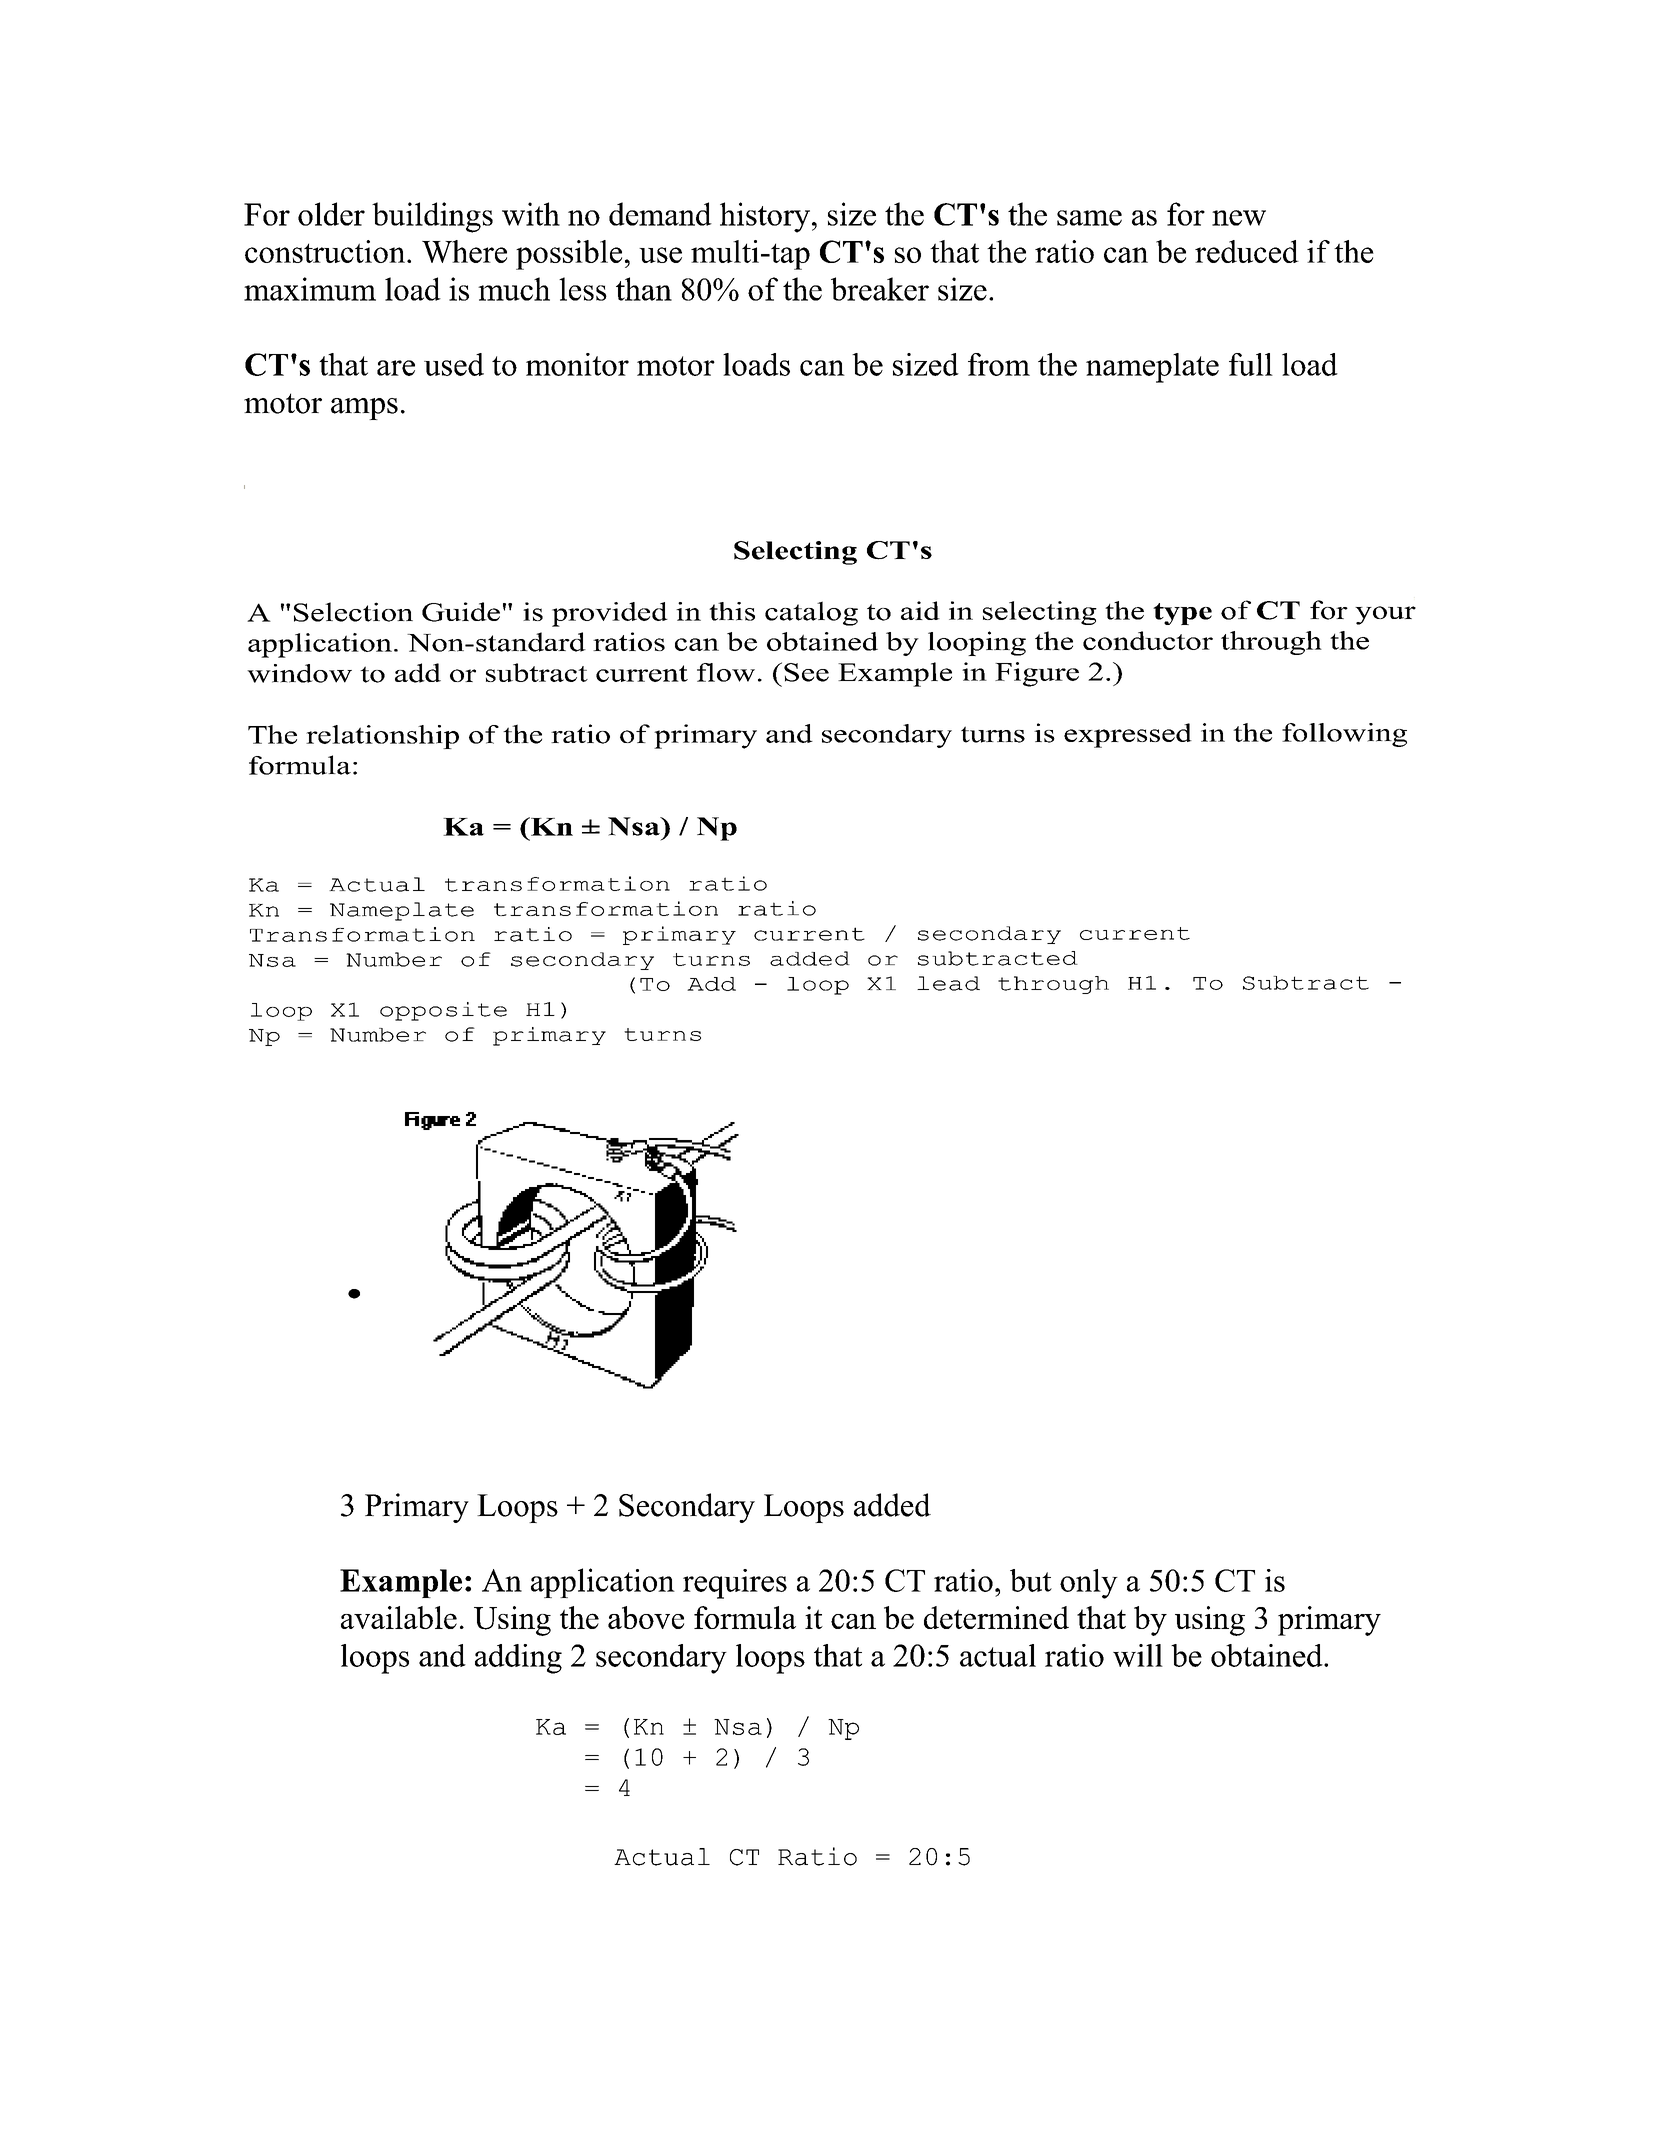 Image resolution: width=1660 pixels, height=2148 pixels. Describe the element at coordinates (399, 1617) in the screenshot. I see `available` at that location.
